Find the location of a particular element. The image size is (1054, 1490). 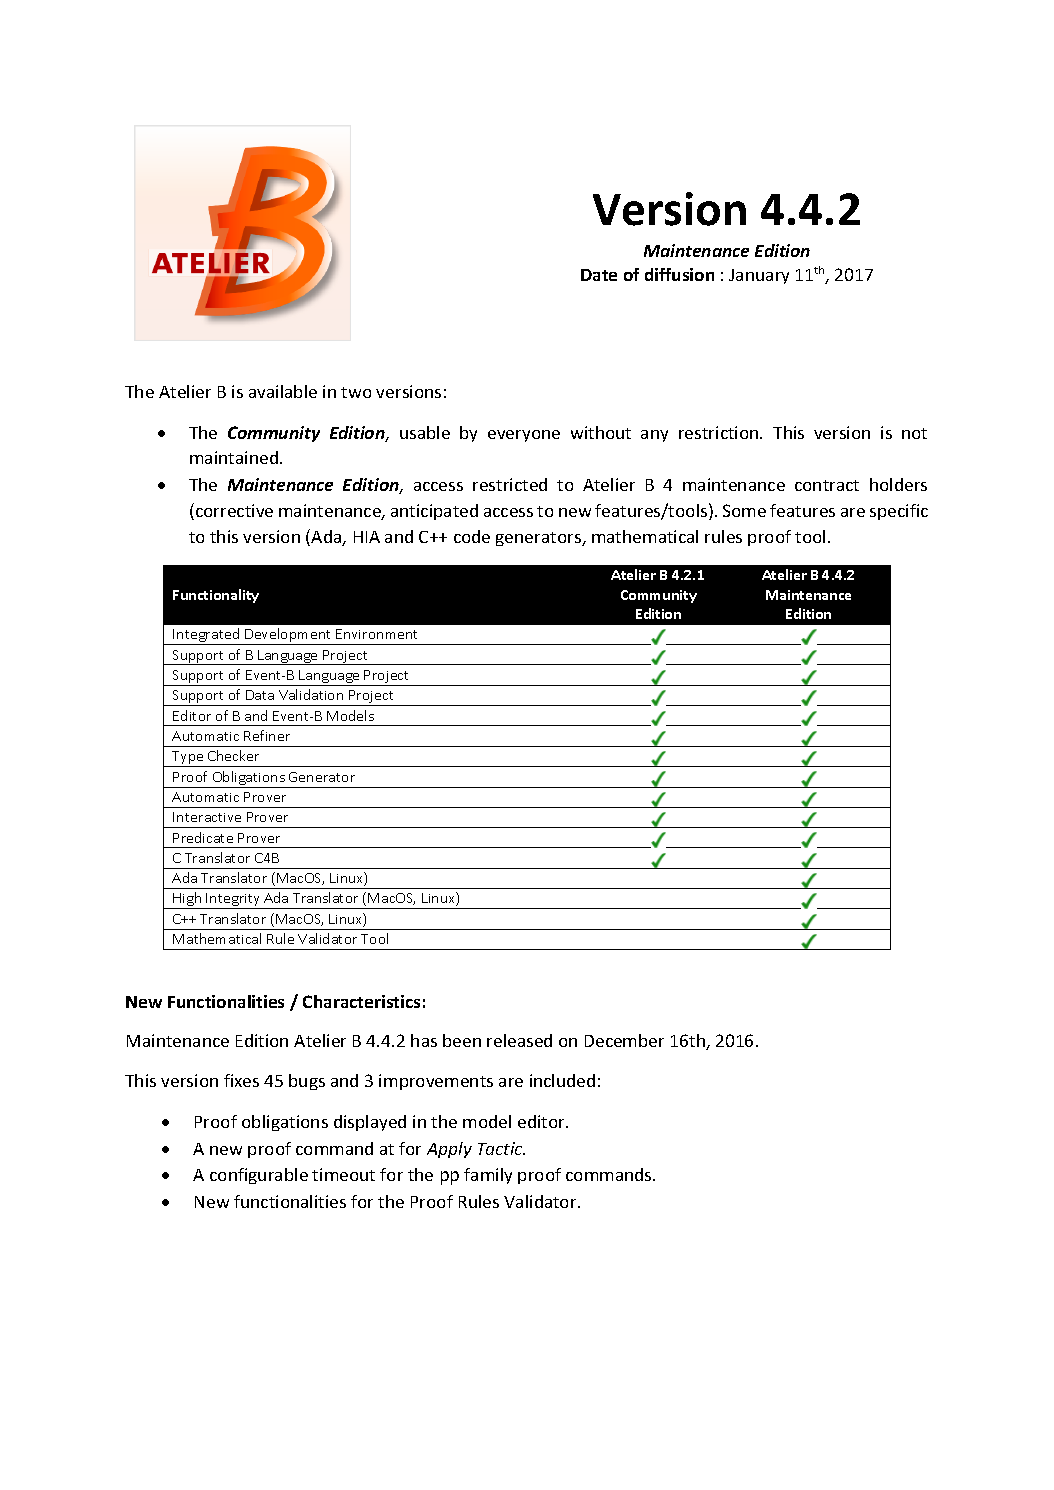

Tactic is located at coordinates (501, 1148).
